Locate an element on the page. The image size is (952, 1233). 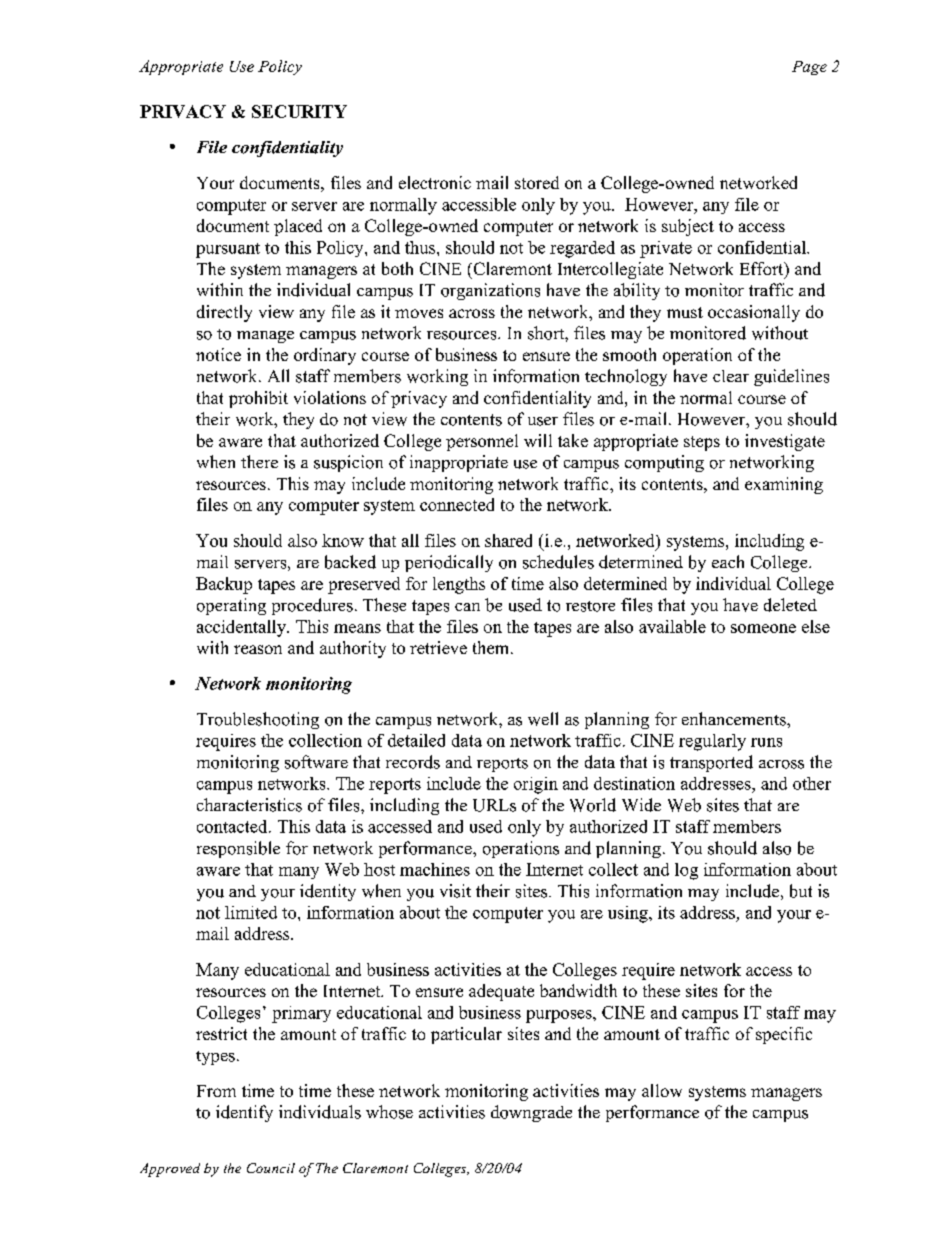
downgrade is located at coordinates (531, 1113).
